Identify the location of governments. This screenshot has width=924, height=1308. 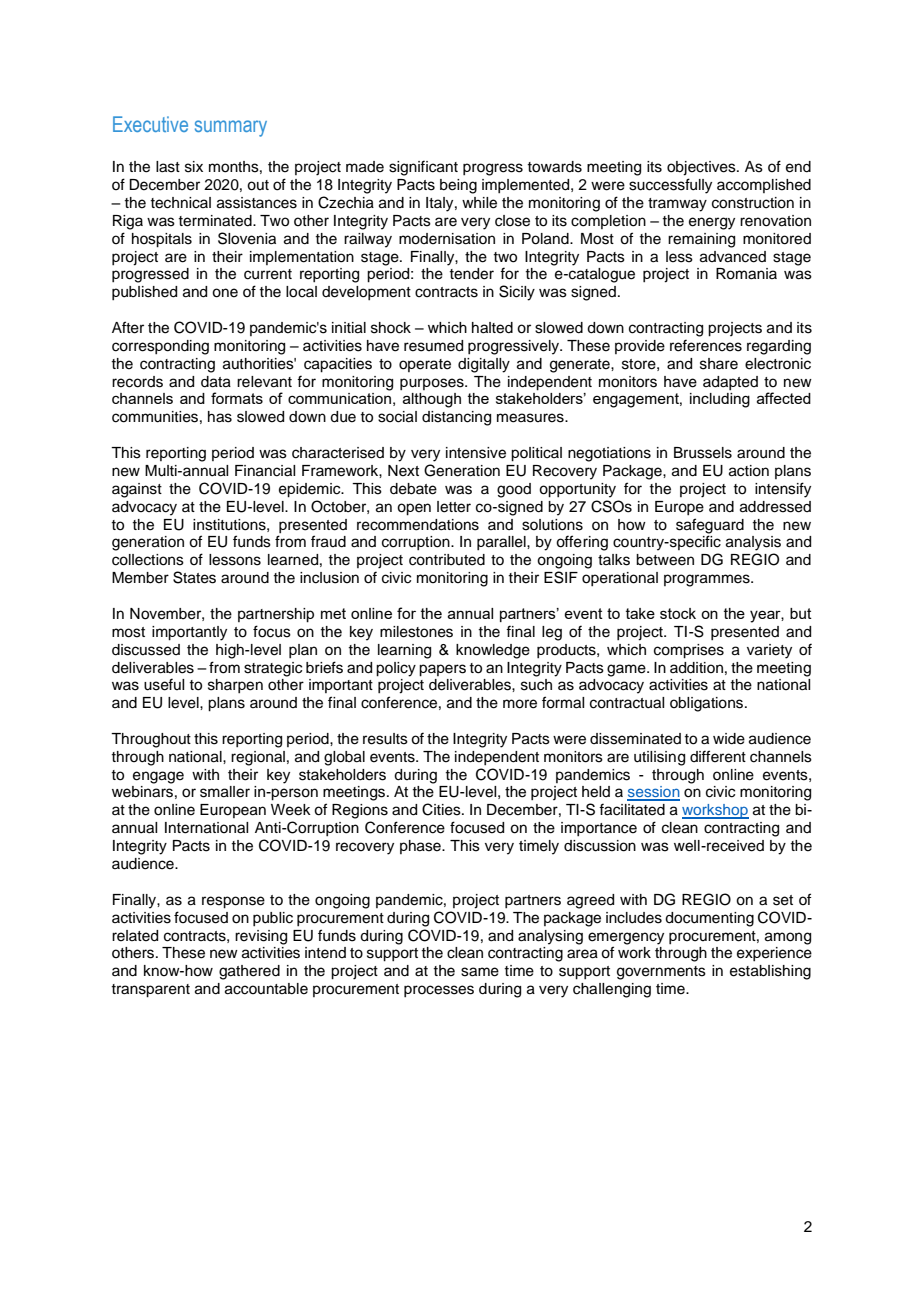
(661, 973).
